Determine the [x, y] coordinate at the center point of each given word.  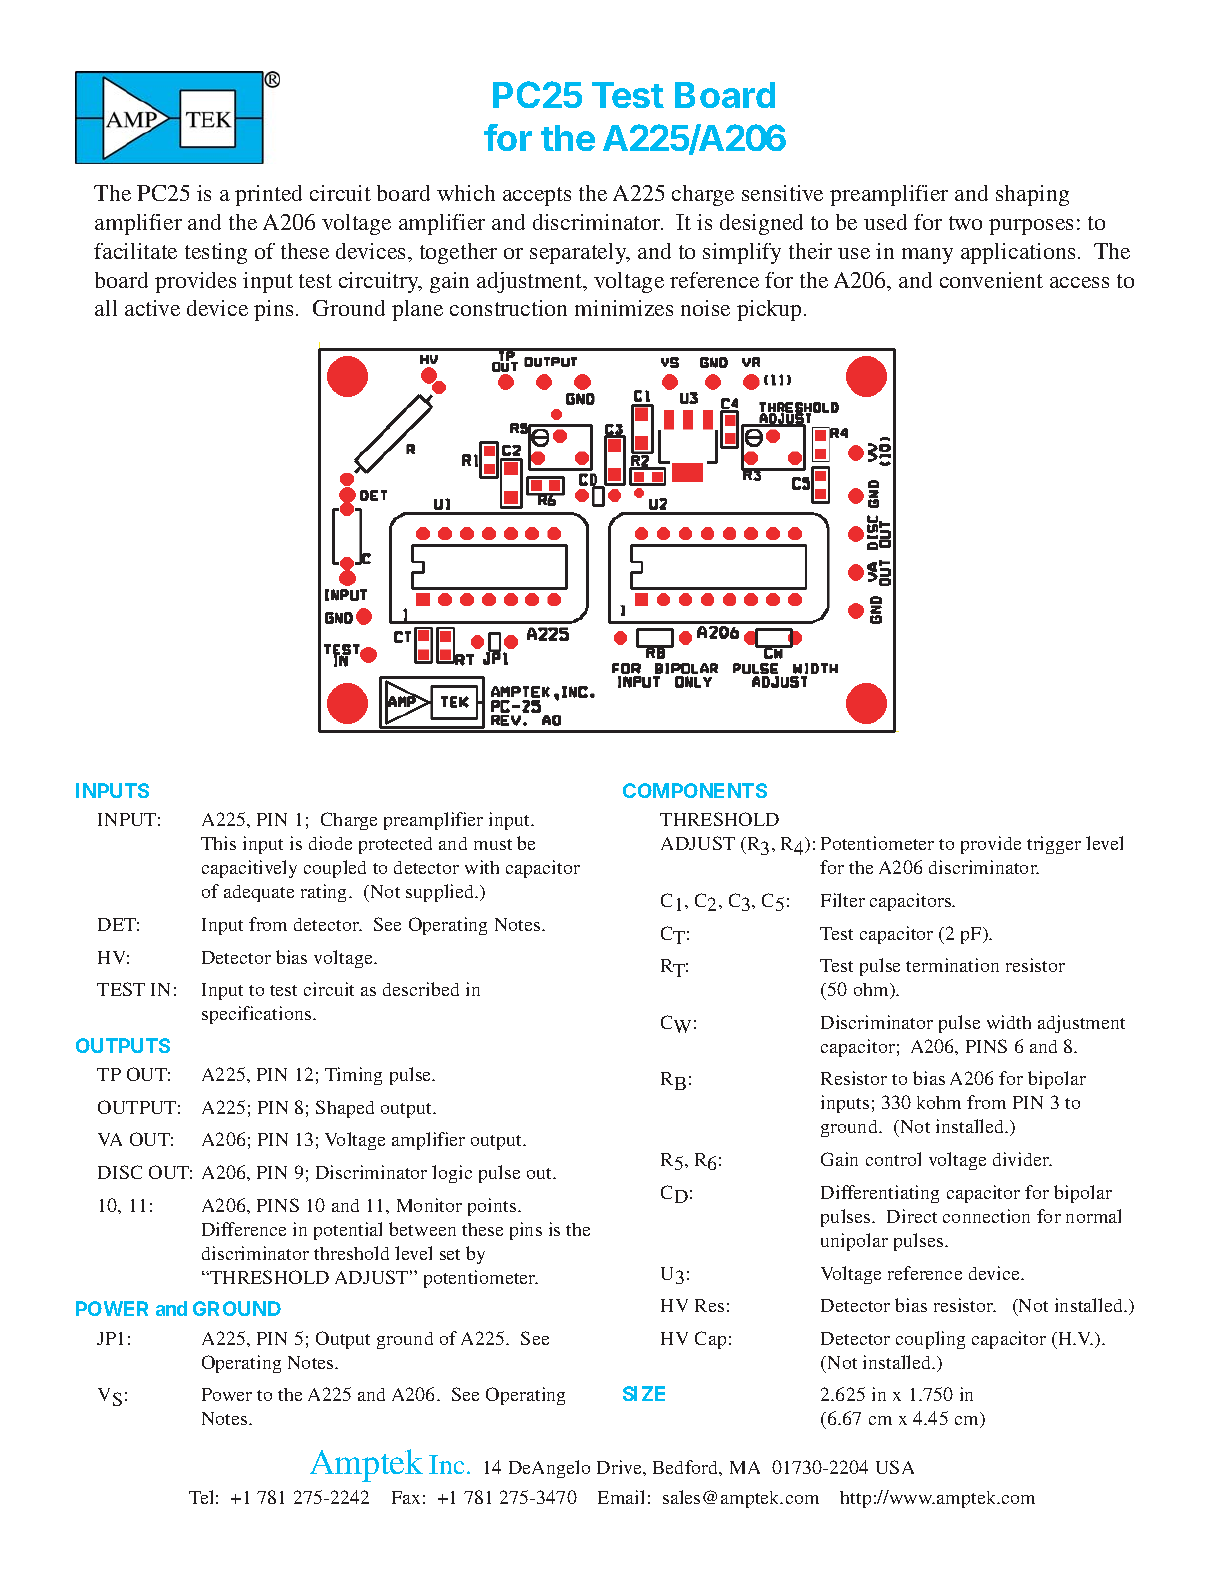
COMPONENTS [695, 790]
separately [579, 253]
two [965, 223]
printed [268, 195]
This [218, 843]
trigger [1054, 845]
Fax [406, 1497]
